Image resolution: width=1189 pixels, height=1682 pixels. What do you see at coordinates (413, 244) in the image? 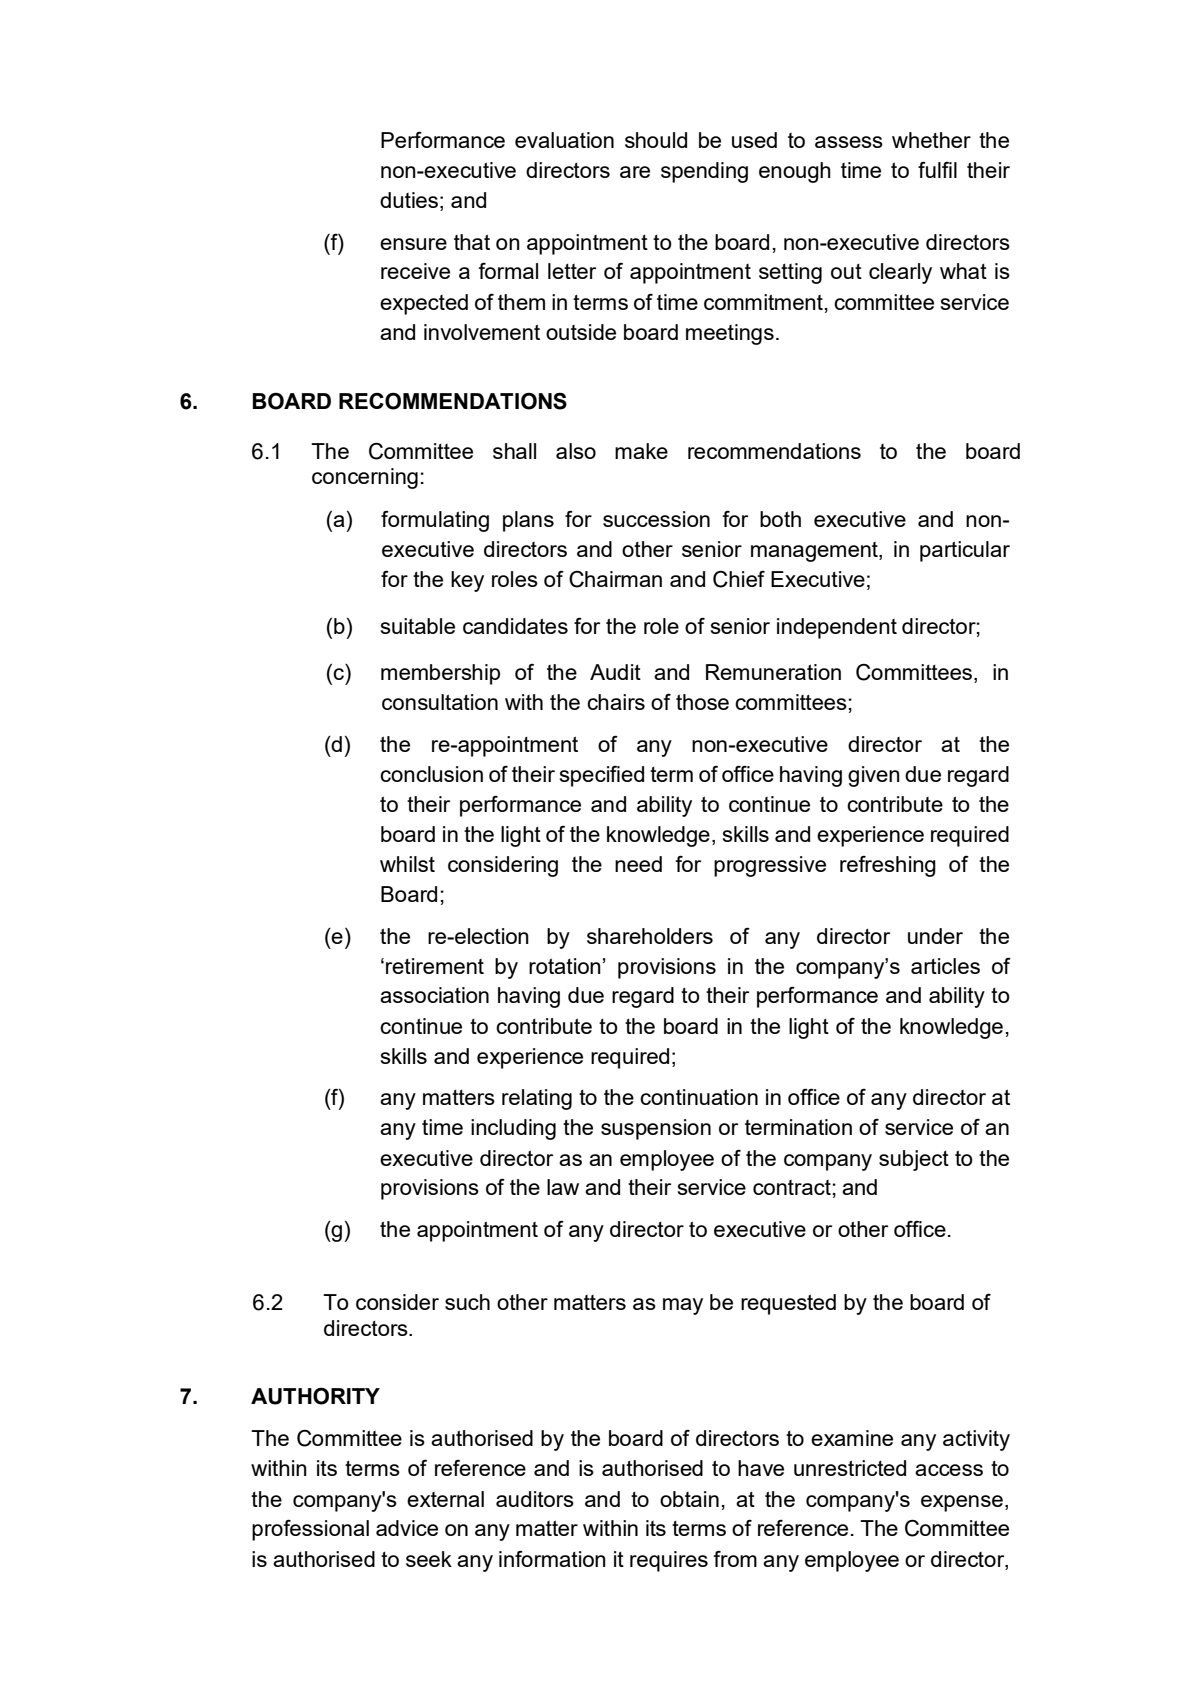
I see `ensure` at bounding box center [413, 244].
